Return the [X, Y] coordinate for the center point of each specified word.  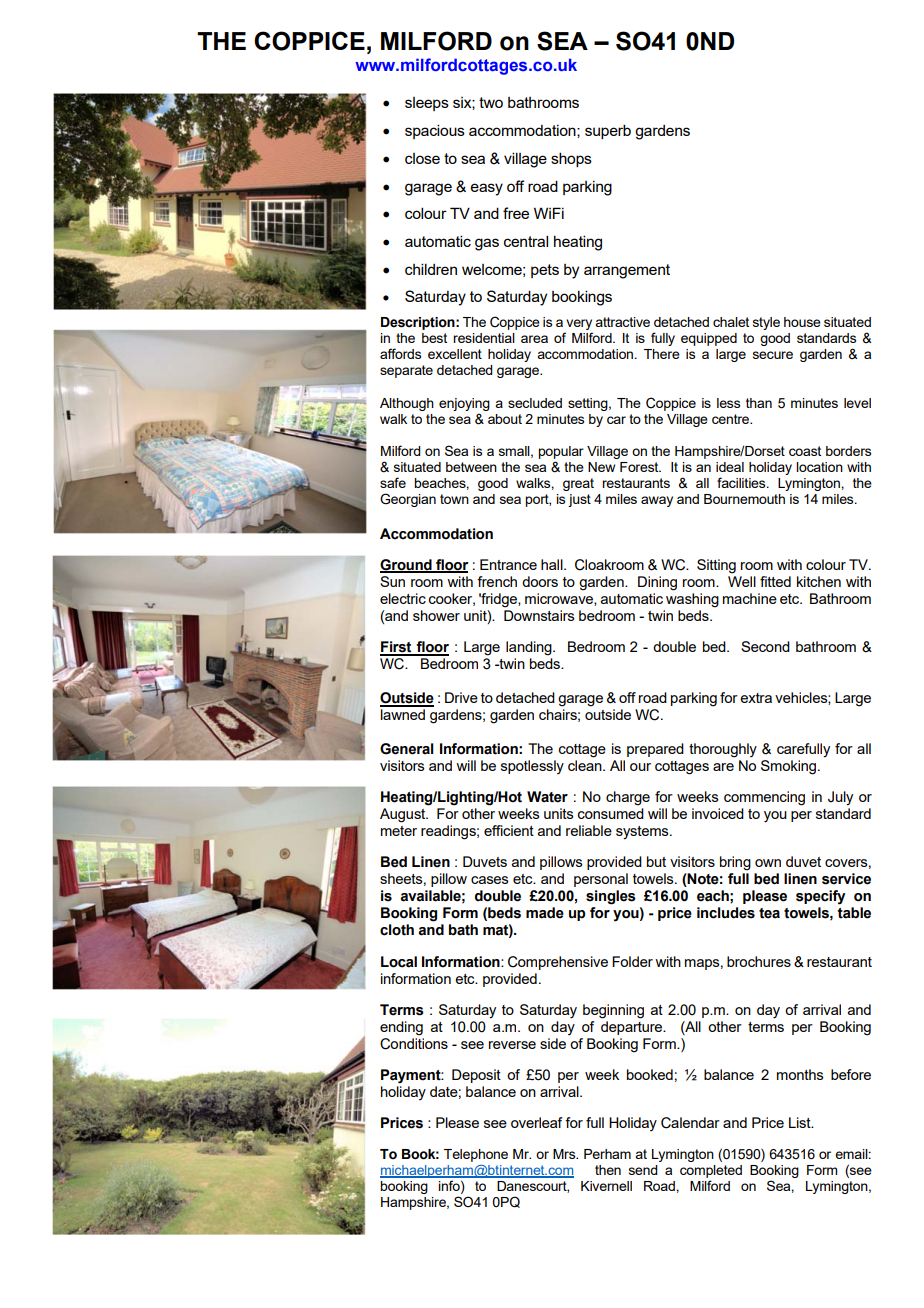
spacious [435, 131]
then [608, 1170]
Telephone [476, 1155]
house [802, 322]
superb [608, 131]
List [801, 1122]
